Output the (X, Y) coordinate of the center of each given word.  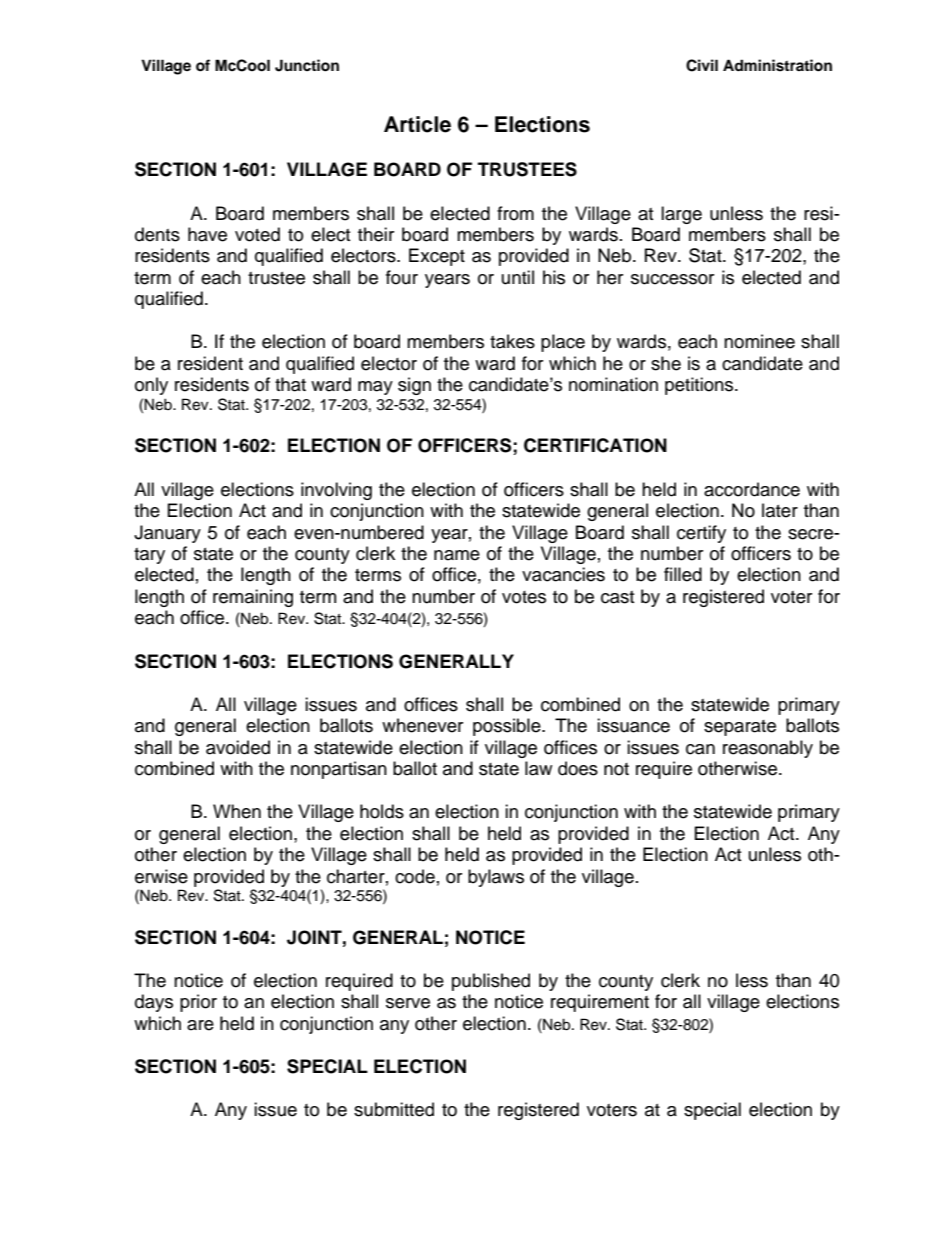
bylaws (496, 878)
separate (740, 728)
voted (257, 234)
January (167, 534)
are (200, 1025)
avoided (238, 747)
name (457, 555)
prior (198, 1003)
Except (437, 257)
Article (417, 124)
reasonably (768, 749)
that (290, 384)
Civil (702, 65)
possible (508, 727)
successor (672, 279)
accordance (752, 489)
